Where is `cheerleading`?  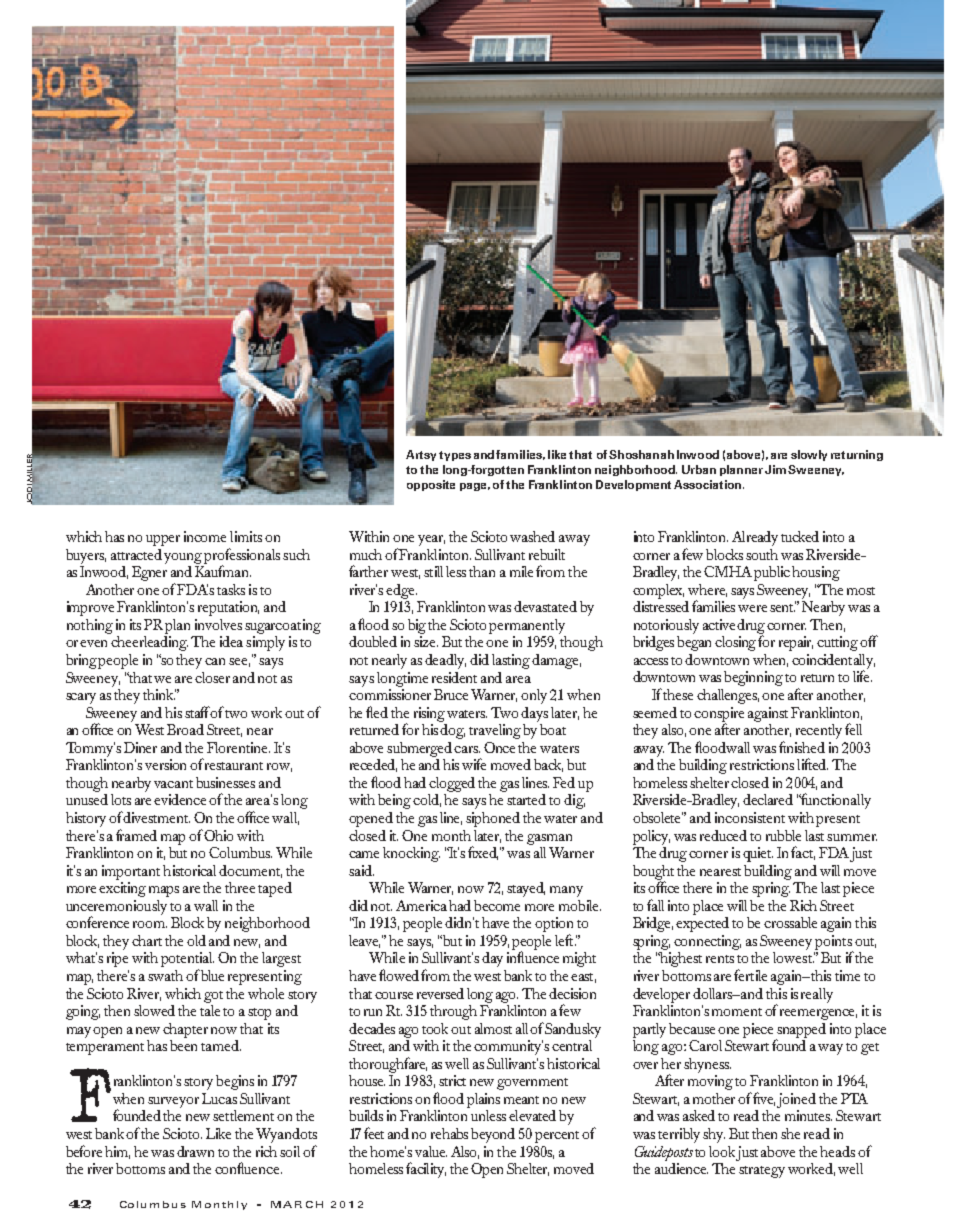 cheerleading is located at coordinates (149, 642).
